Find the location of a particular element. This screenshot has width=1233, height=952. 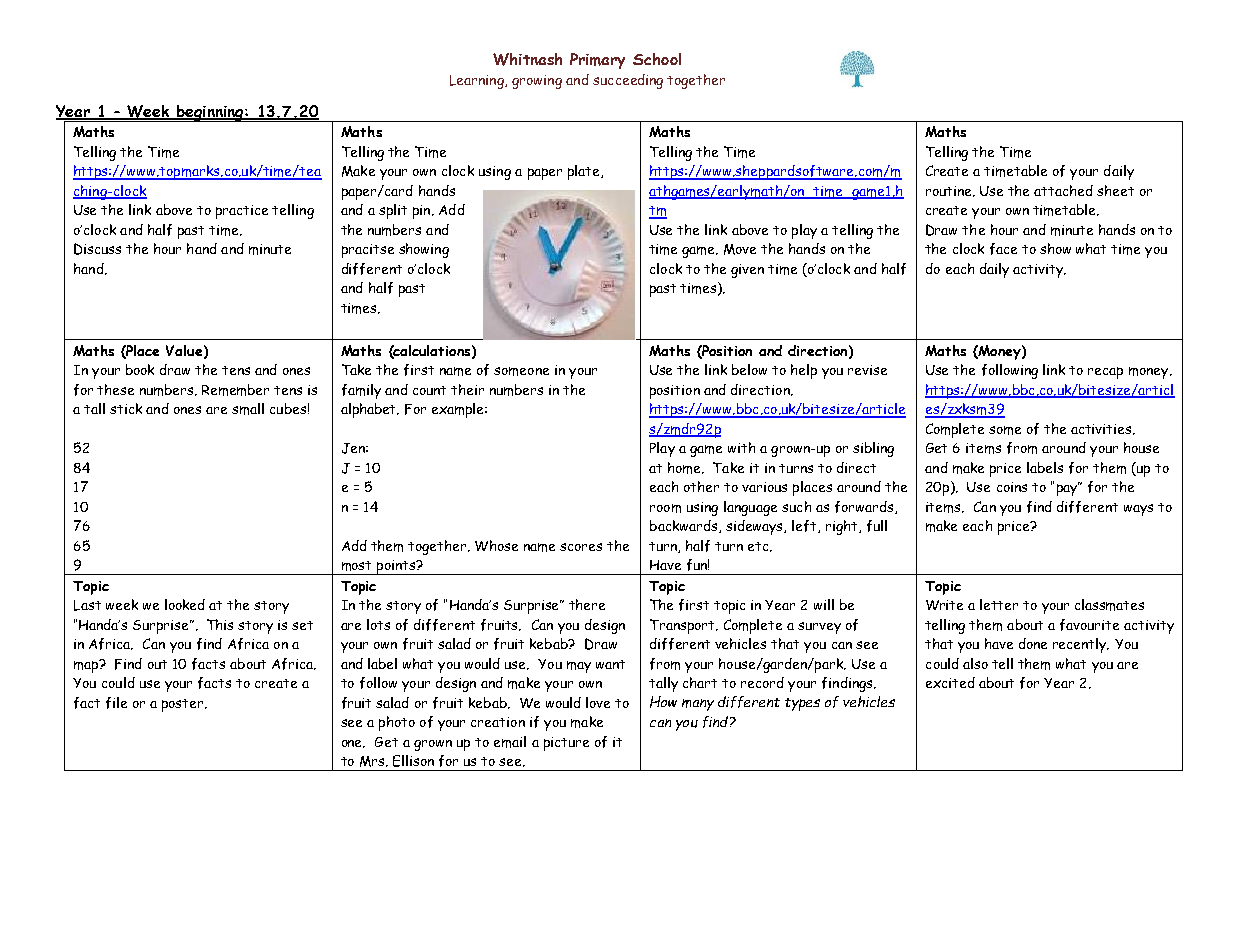

activities is located at coordinates (1102, 429).
